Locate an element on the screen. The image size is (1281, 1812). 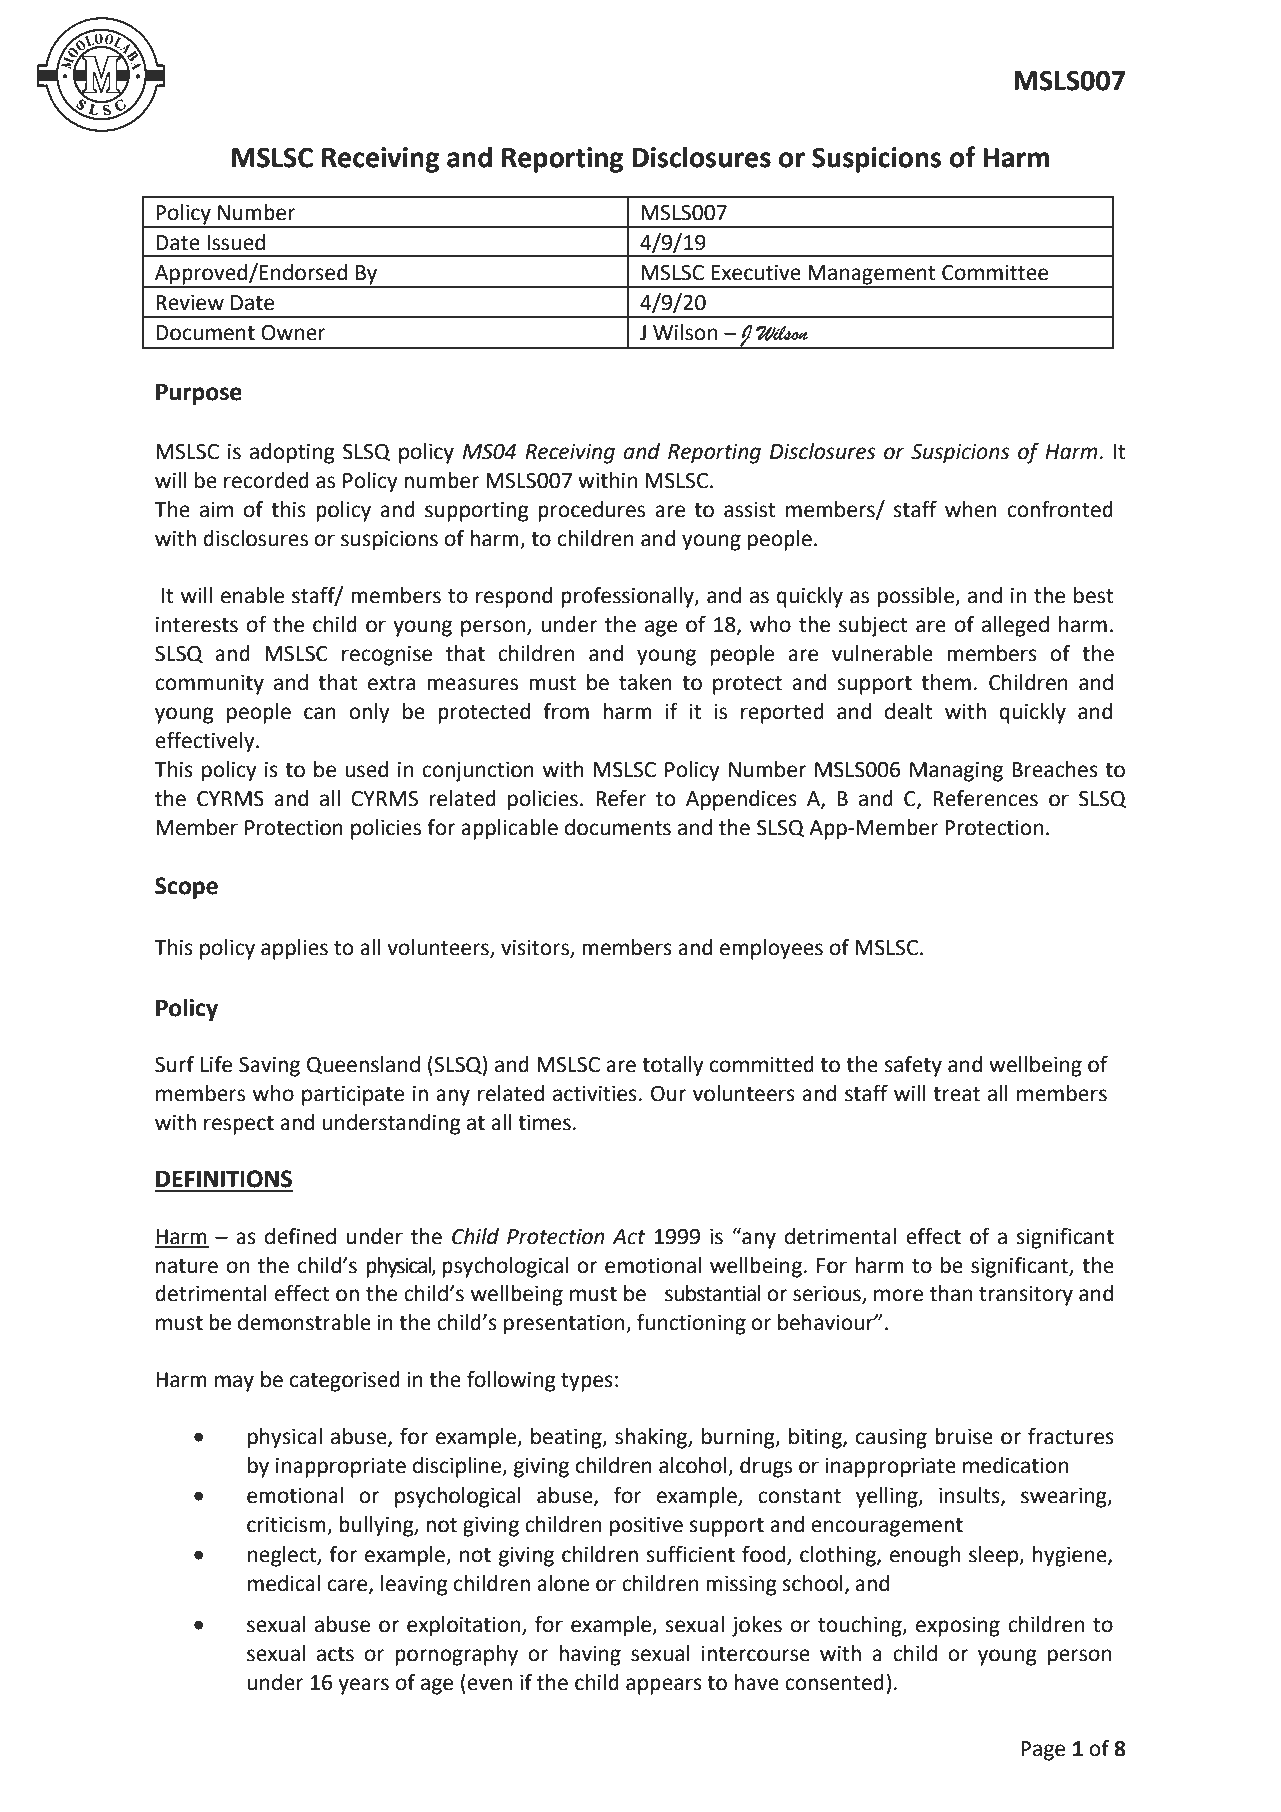
bruise is located at coordinates (964, 1436).
